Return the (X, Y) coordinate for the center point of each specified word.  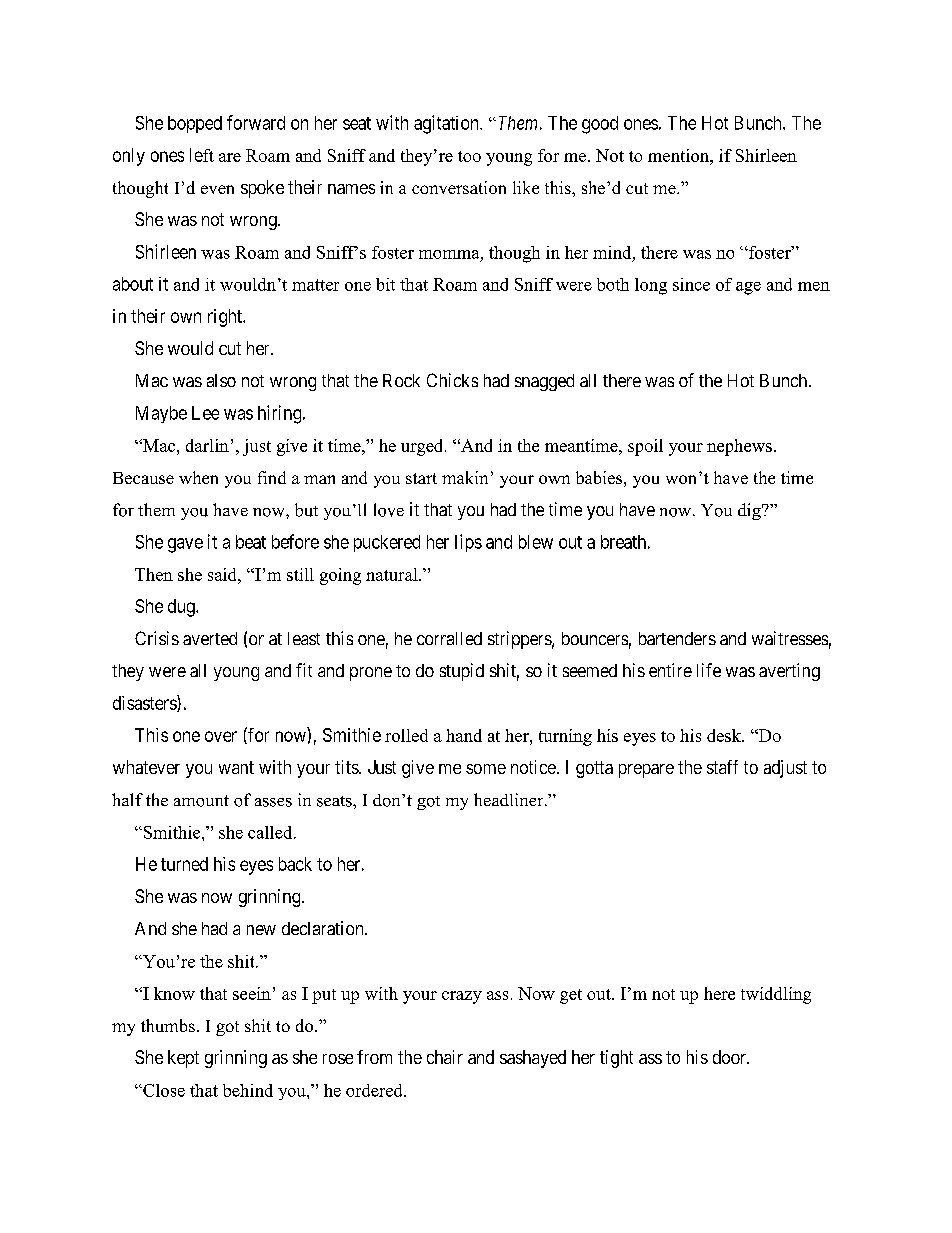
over (221, 736)
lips (468, 543)
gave (185, 545)
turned (184, 864)
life (709, 670)
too (469, 156)
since (691, 284)
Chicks (452, 380)
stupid (462, 672)
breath (623, 542)
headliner (510, 799)
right (226, 318)
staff (722, 767)
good (600, 125)
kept (183, 1059)
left (202, 155)
